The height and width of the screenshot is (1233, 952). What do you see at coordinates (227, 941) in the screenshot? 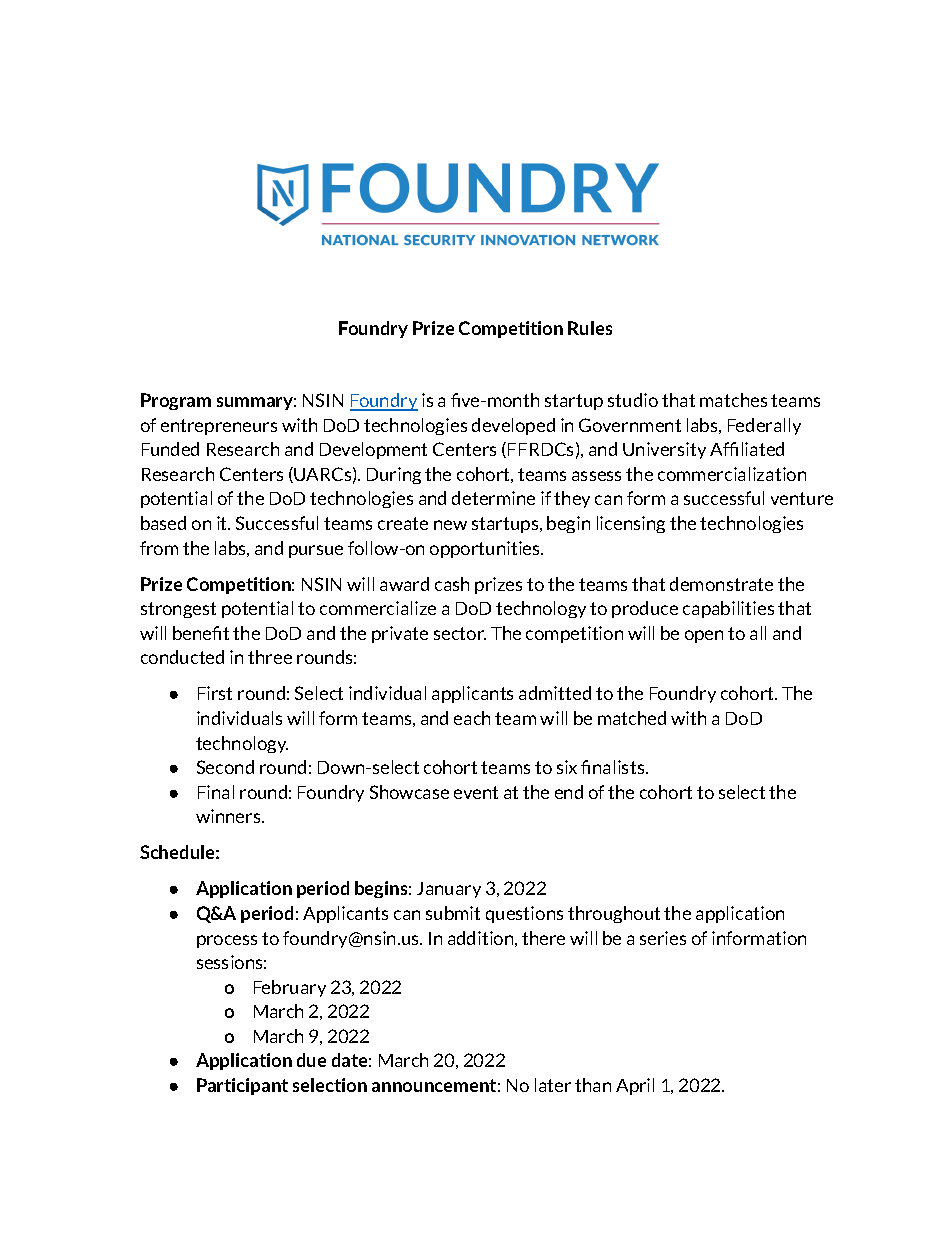
I see `process` at bounding box center [227, 941].
